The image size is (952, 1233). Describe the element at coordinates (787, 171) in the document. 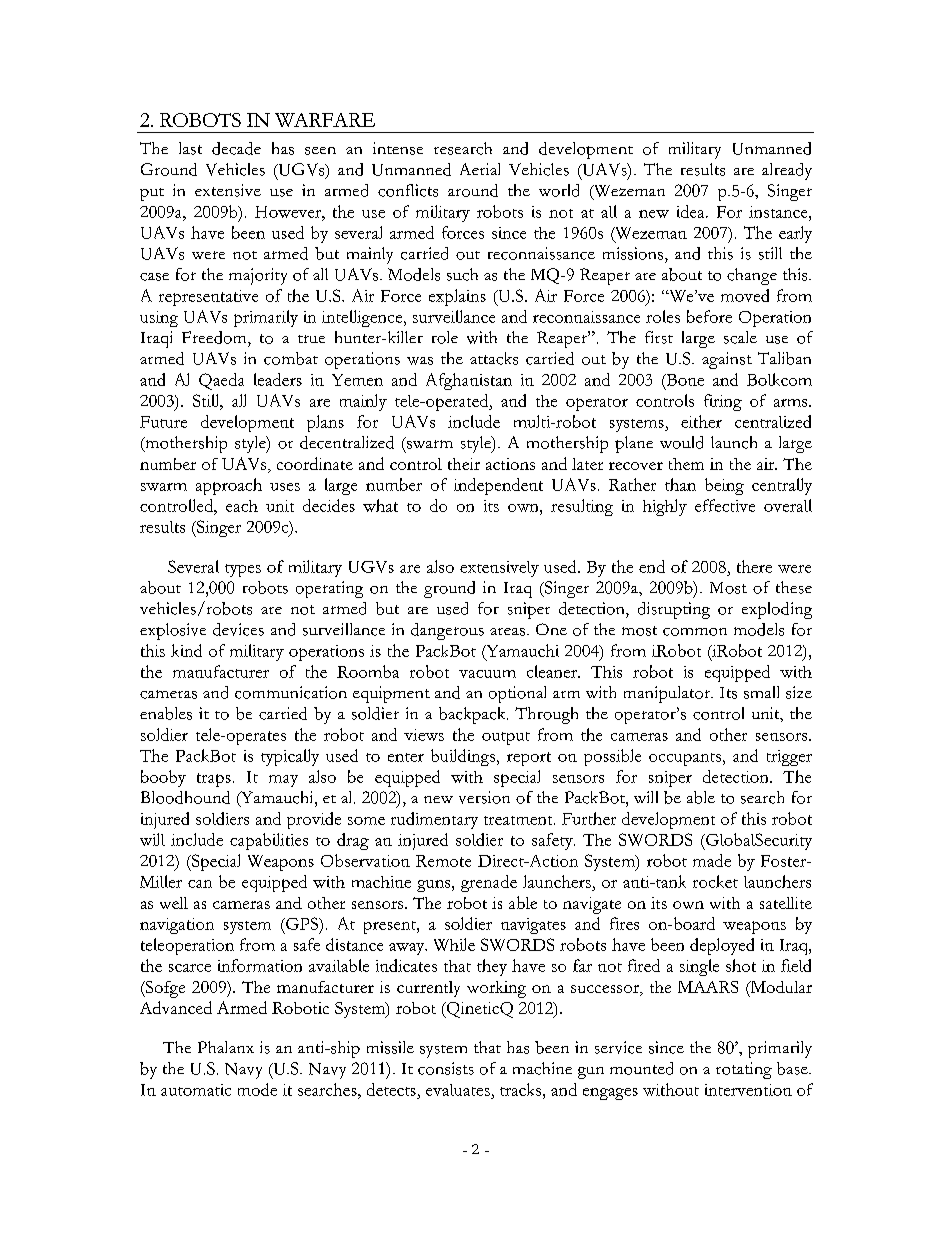

I see `already` at that location.
